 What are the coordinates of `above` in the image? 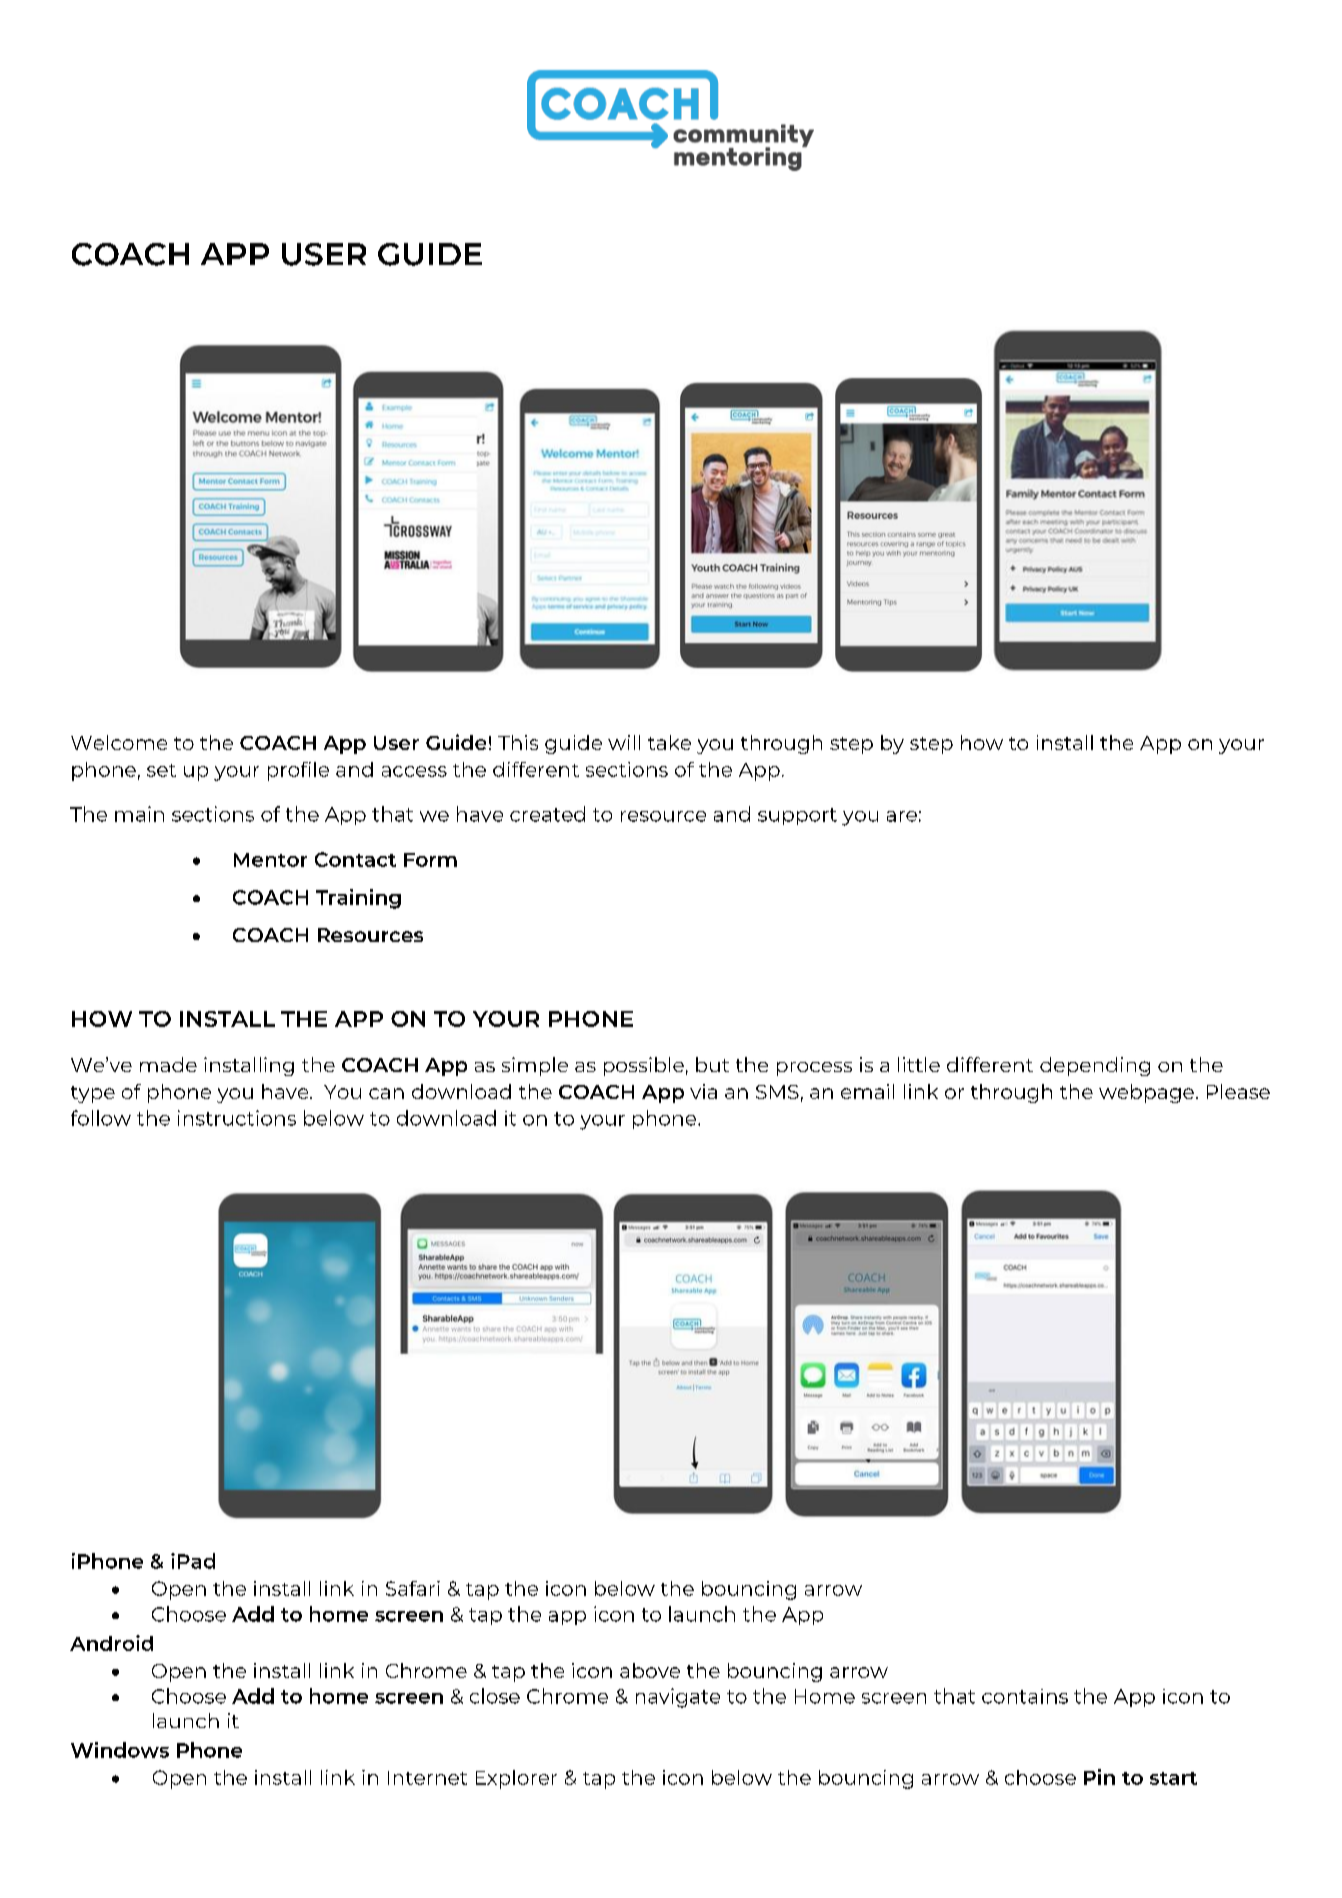 It's located at (650, 1670).
